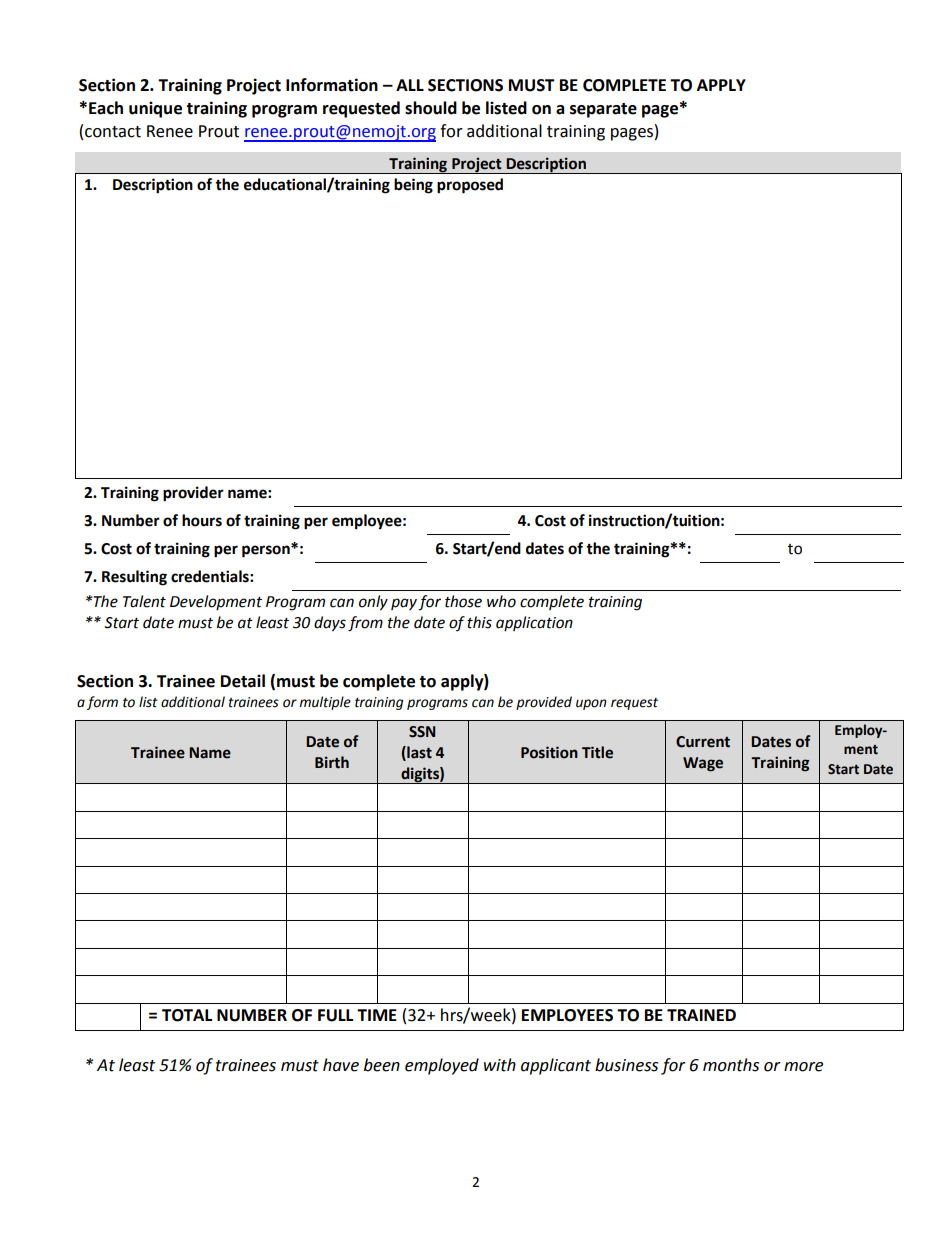 The height and width of the image is (1233, 952). What do you see at coordinates (500, 1065) in the image?
I see `with` at bounding box center [500, 1065].
